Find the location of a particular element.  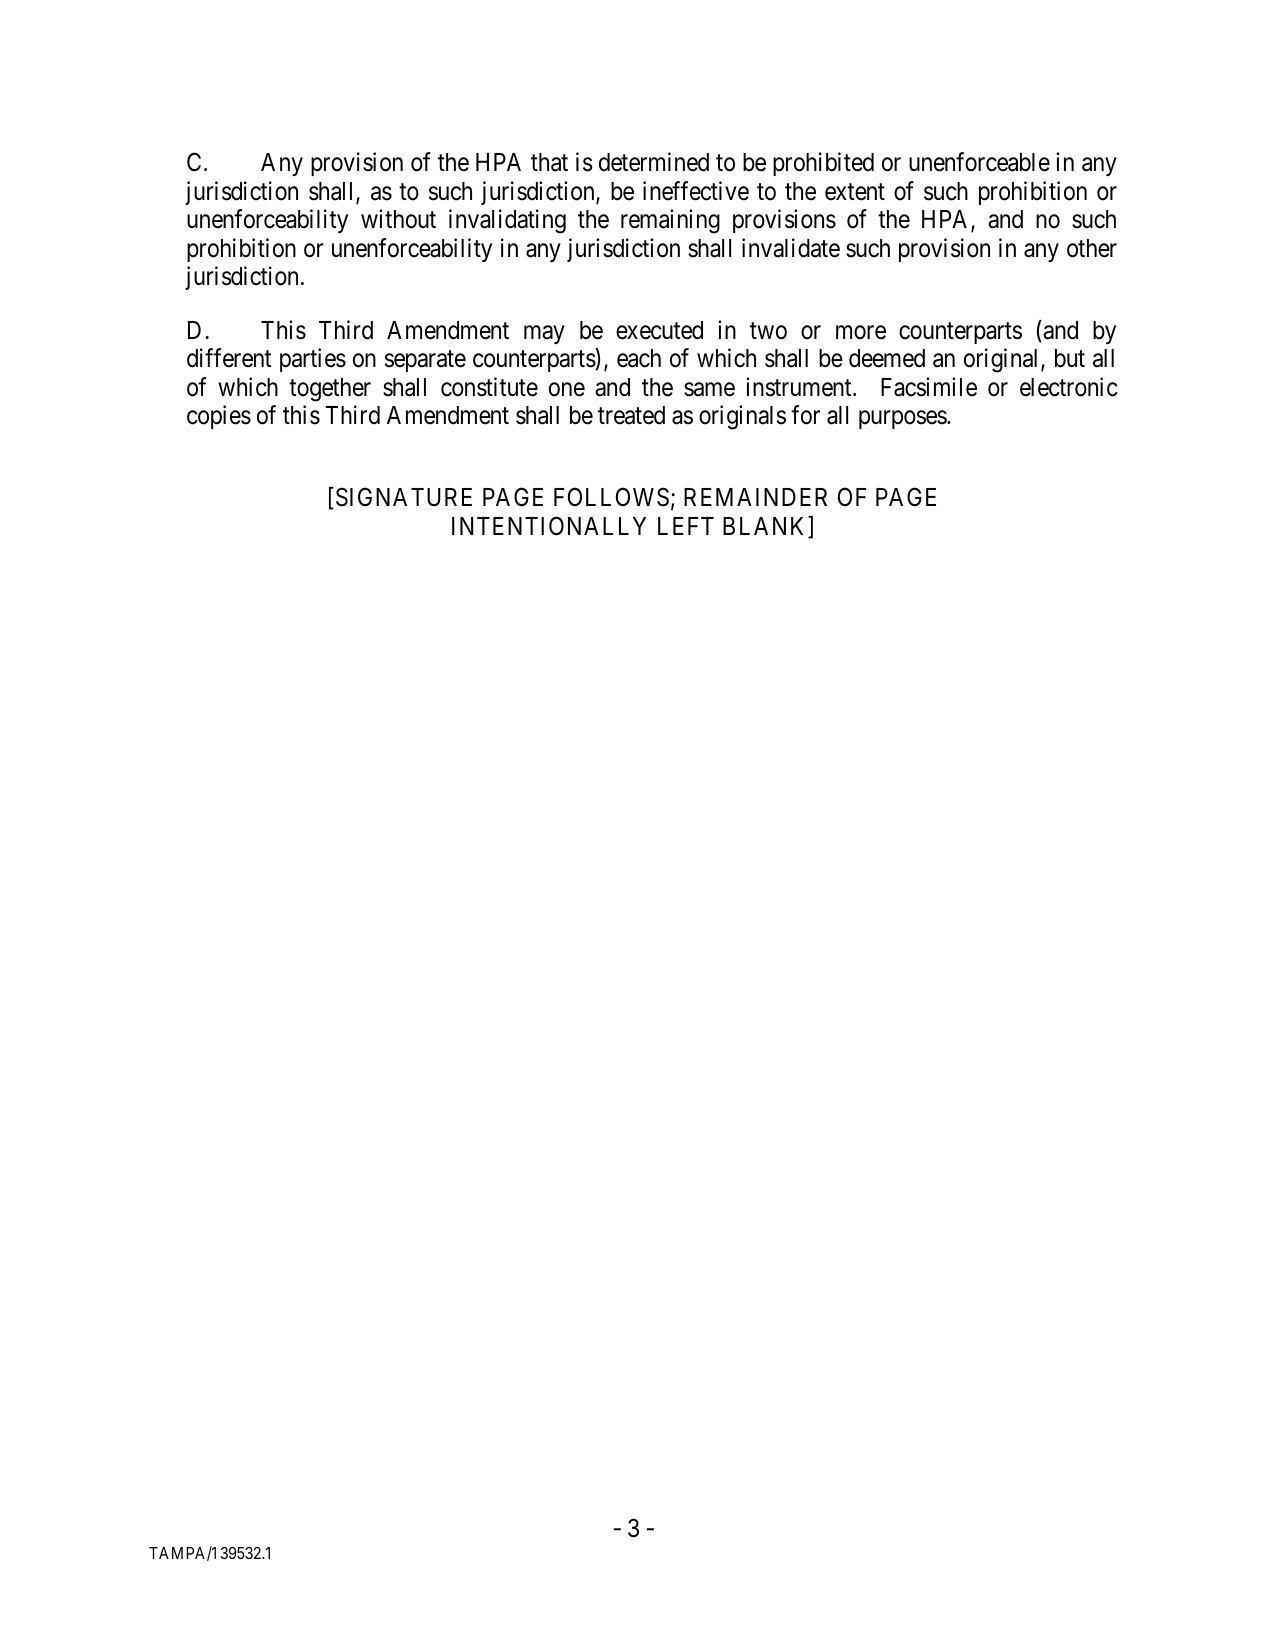

parties is located at coordinates (313, 360).
